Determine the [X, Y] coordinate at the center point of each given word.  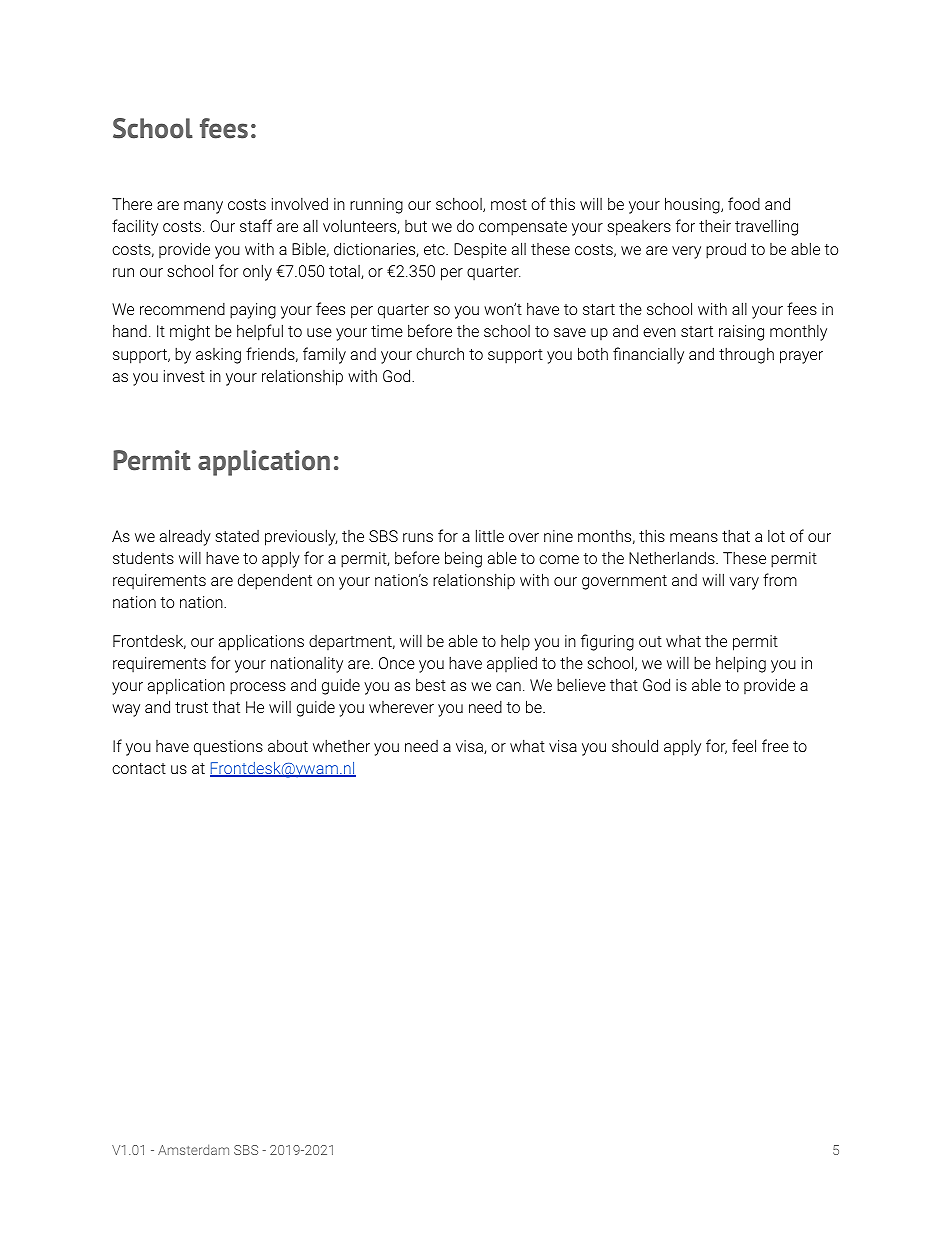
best [431, 684]
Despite [480, 251]
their [715, 226]
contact [139, 768]
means [694, 537]
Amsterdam [193, 1149]
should [635, 745]
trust [191, 707]
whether [341, 746]
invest [184, 376]
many [203, 207]
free [775, 745]
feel [744, 745]
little [490, 535]
